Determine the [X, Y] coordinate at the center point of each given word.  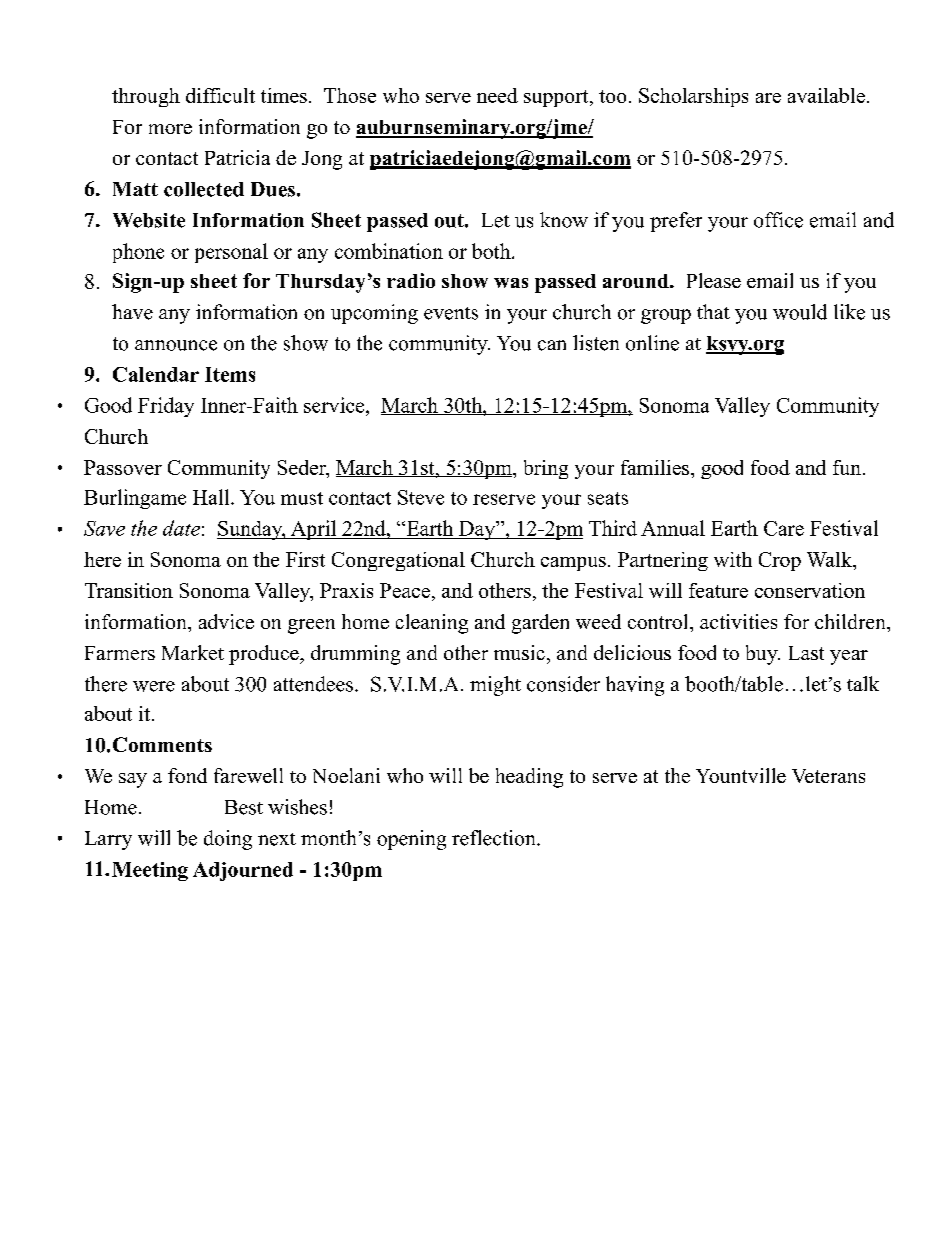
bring [546, 469]
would [800, 312]
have [132, 312]
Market [193, 652]
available [826, 95]
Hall [212, 497]
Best [244, 807]
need [497, 95]
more [170, 129]
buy [763, 655]
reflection [495, 838]
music [519, 652]
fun [847, 467]
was [511, 283]
